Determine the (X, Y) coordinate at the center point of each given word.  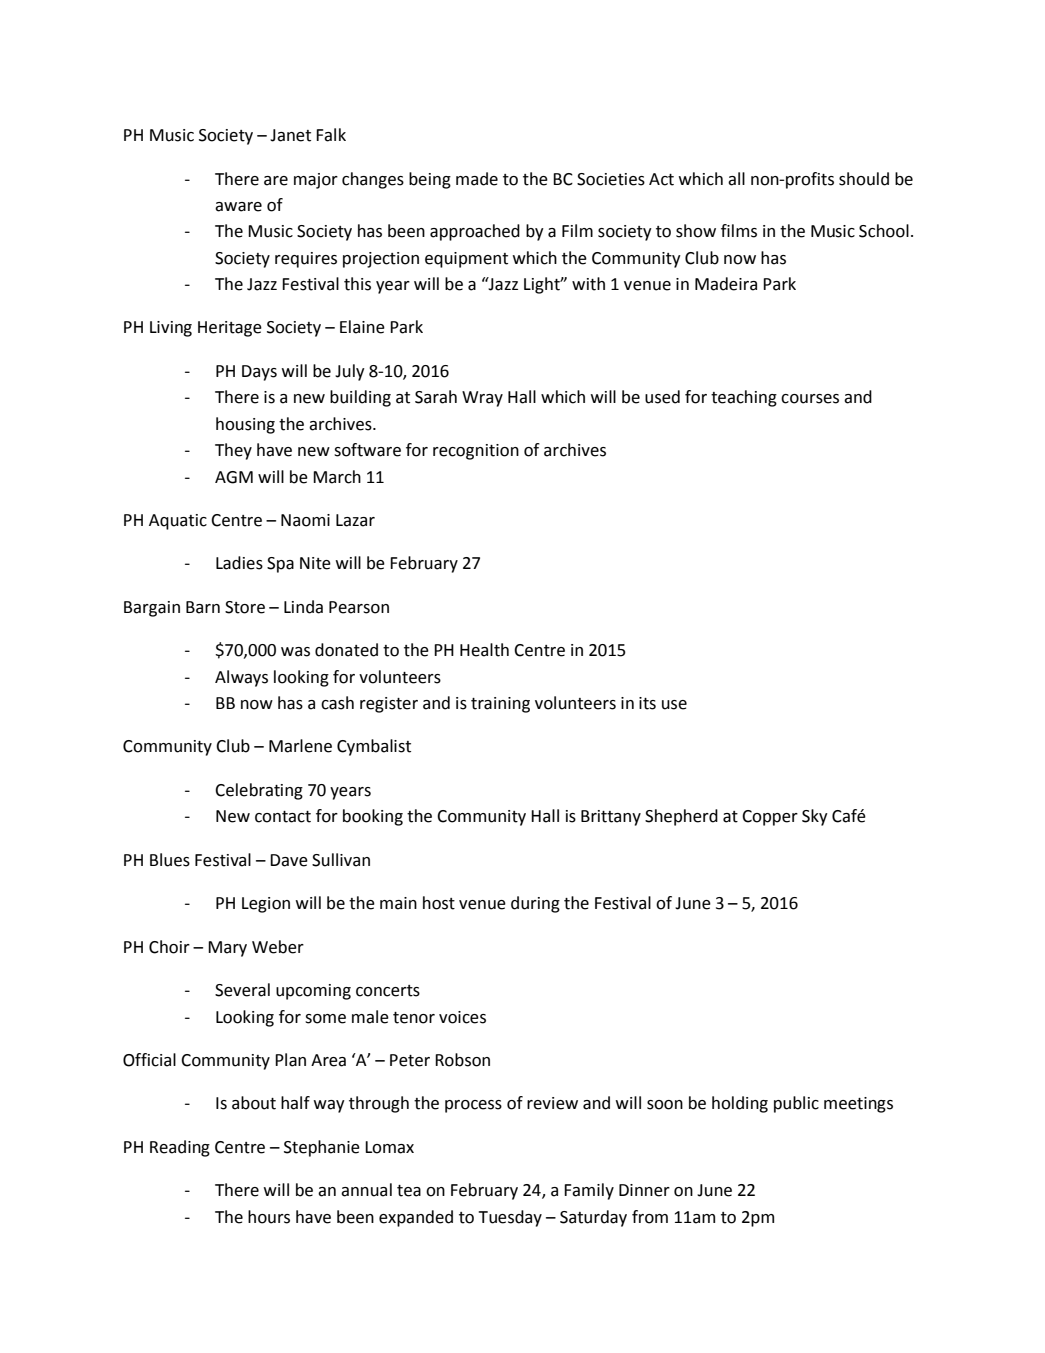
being (430, 180)
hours (269, 1217)
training (500, 705)
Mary (227, 949)
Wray (482, 399)
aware (238, 207)
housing (245, 425)
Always (241, 678)
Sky (815, 817)
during (535, 904)
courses (810, 399)
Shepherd (681, 817)
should (864, 179)
